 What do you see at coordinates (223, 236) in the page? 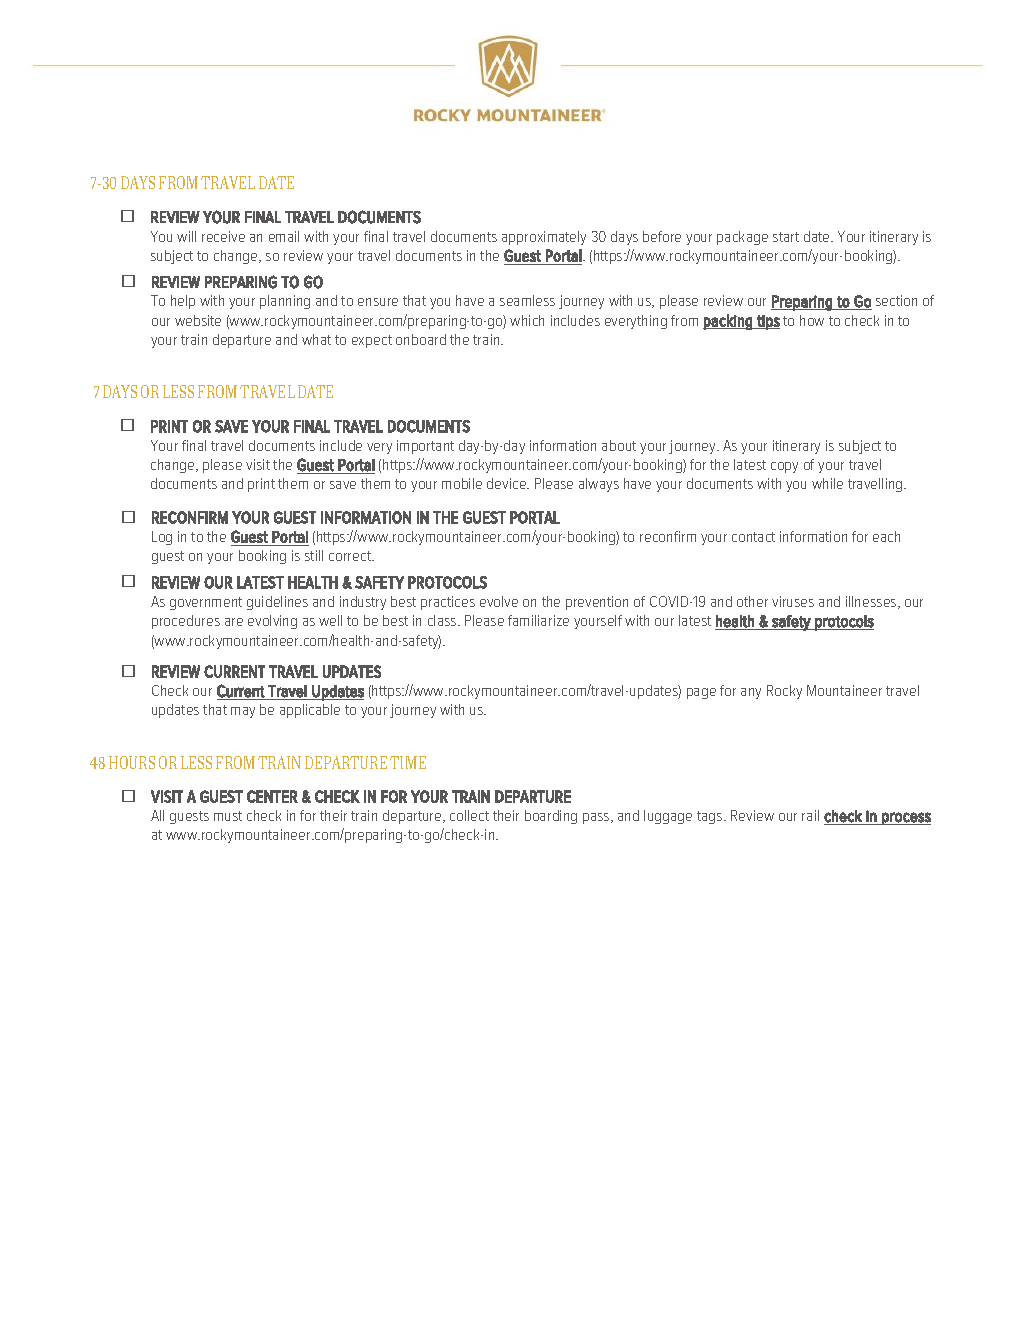
I see `receive` at bounding box center [223, 236].
